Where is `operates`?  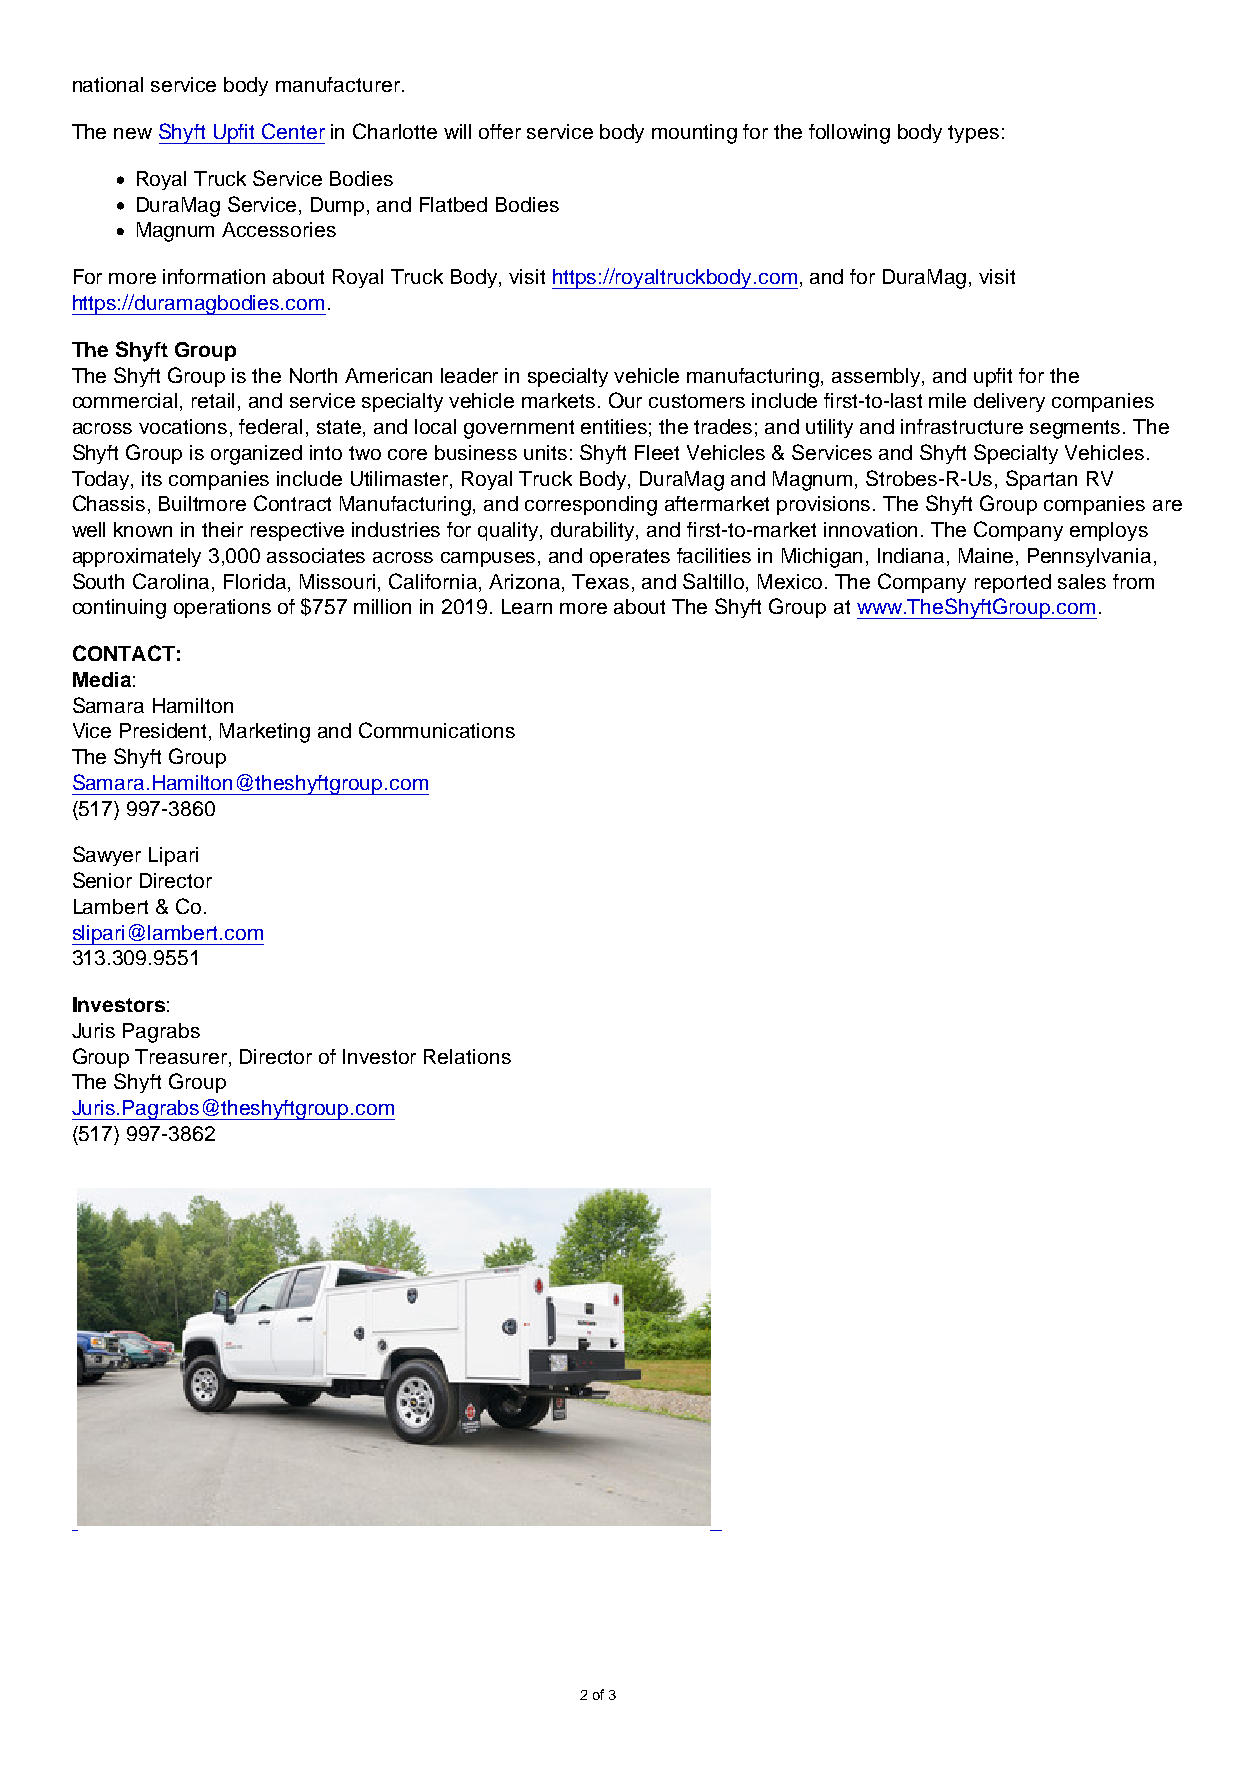
operates is located at coordinates (630, 558).
